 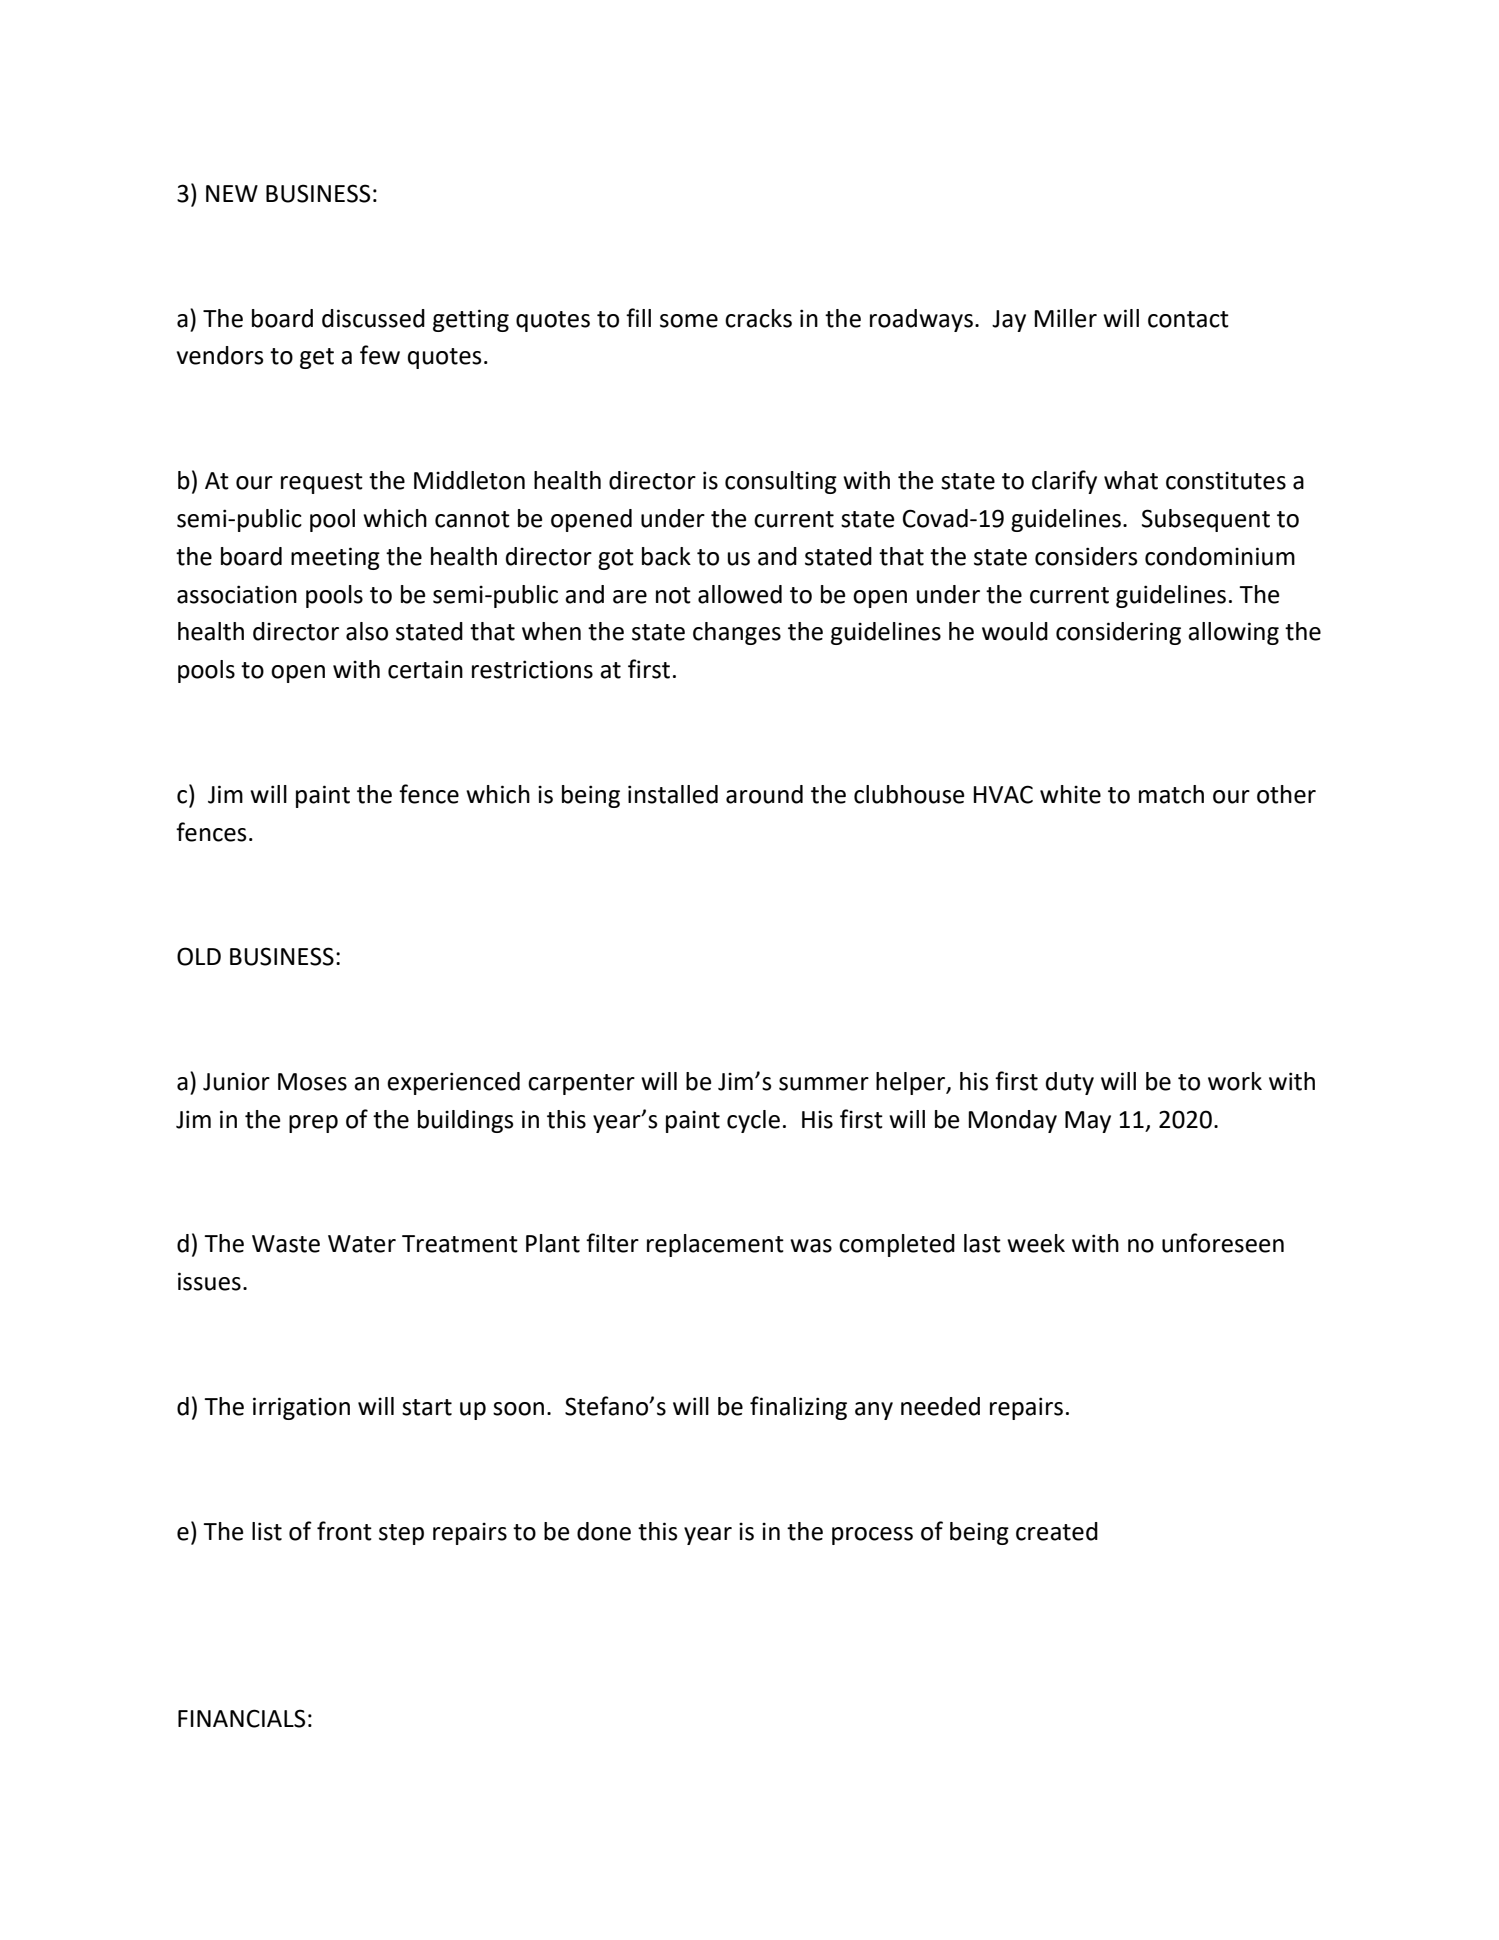 What do you see at coordinates (199, 956) in the page?
I see `OLD` at bounding box center [199, 956].
